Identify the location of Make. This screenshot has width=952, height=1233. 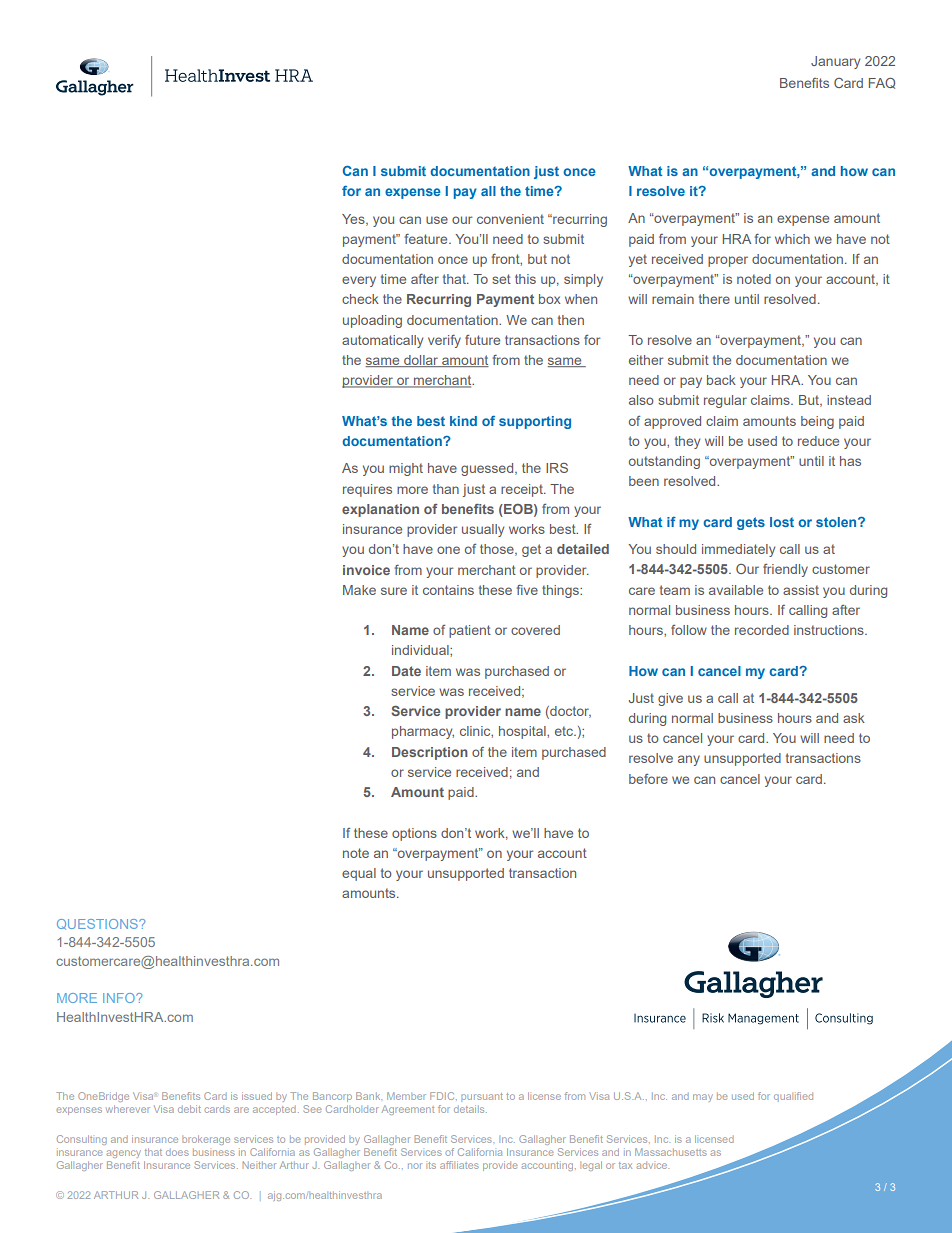
(359, 590).
